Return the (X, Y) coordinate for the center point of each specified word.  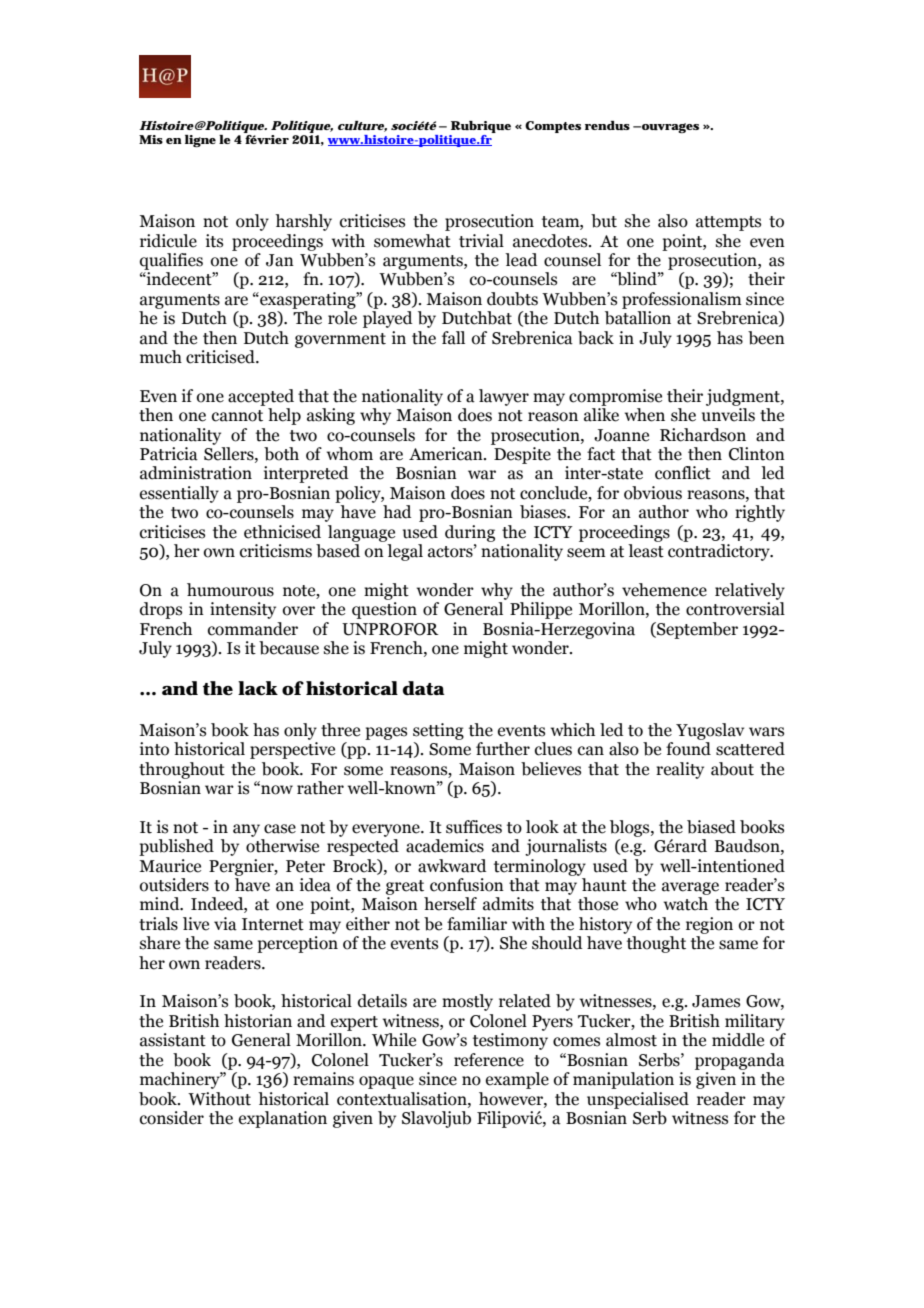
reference (489, 1060)
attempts (728, 223)
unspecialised (638, 1100)
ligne (200, 141)
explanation (283, 1119)
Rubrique (480, 128)
